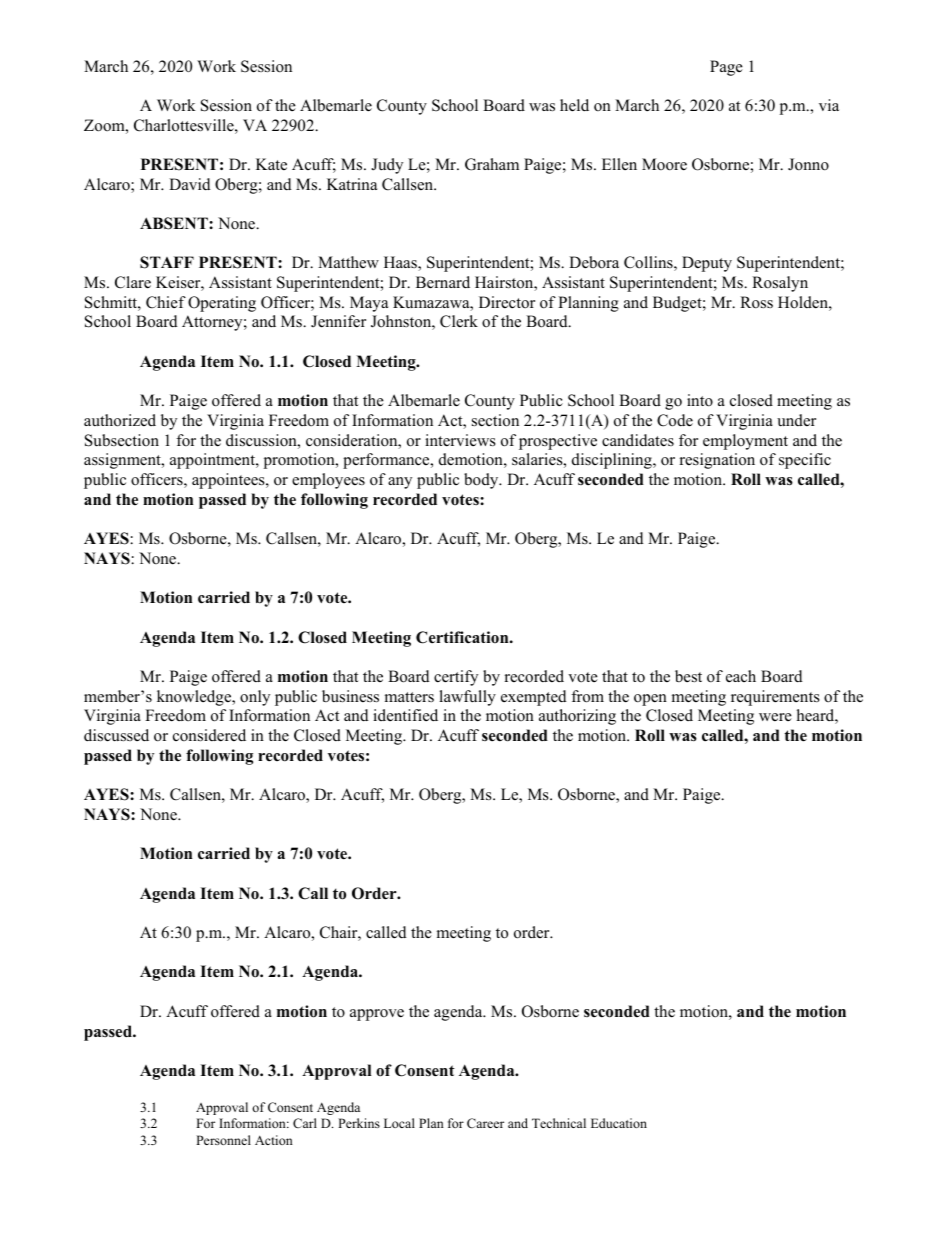 Image resolution: width=952 pixels, height=1233 pixels. Describe the element at coordinates (223, 1140) in the screenshot. I see `Personnel` at that location.
